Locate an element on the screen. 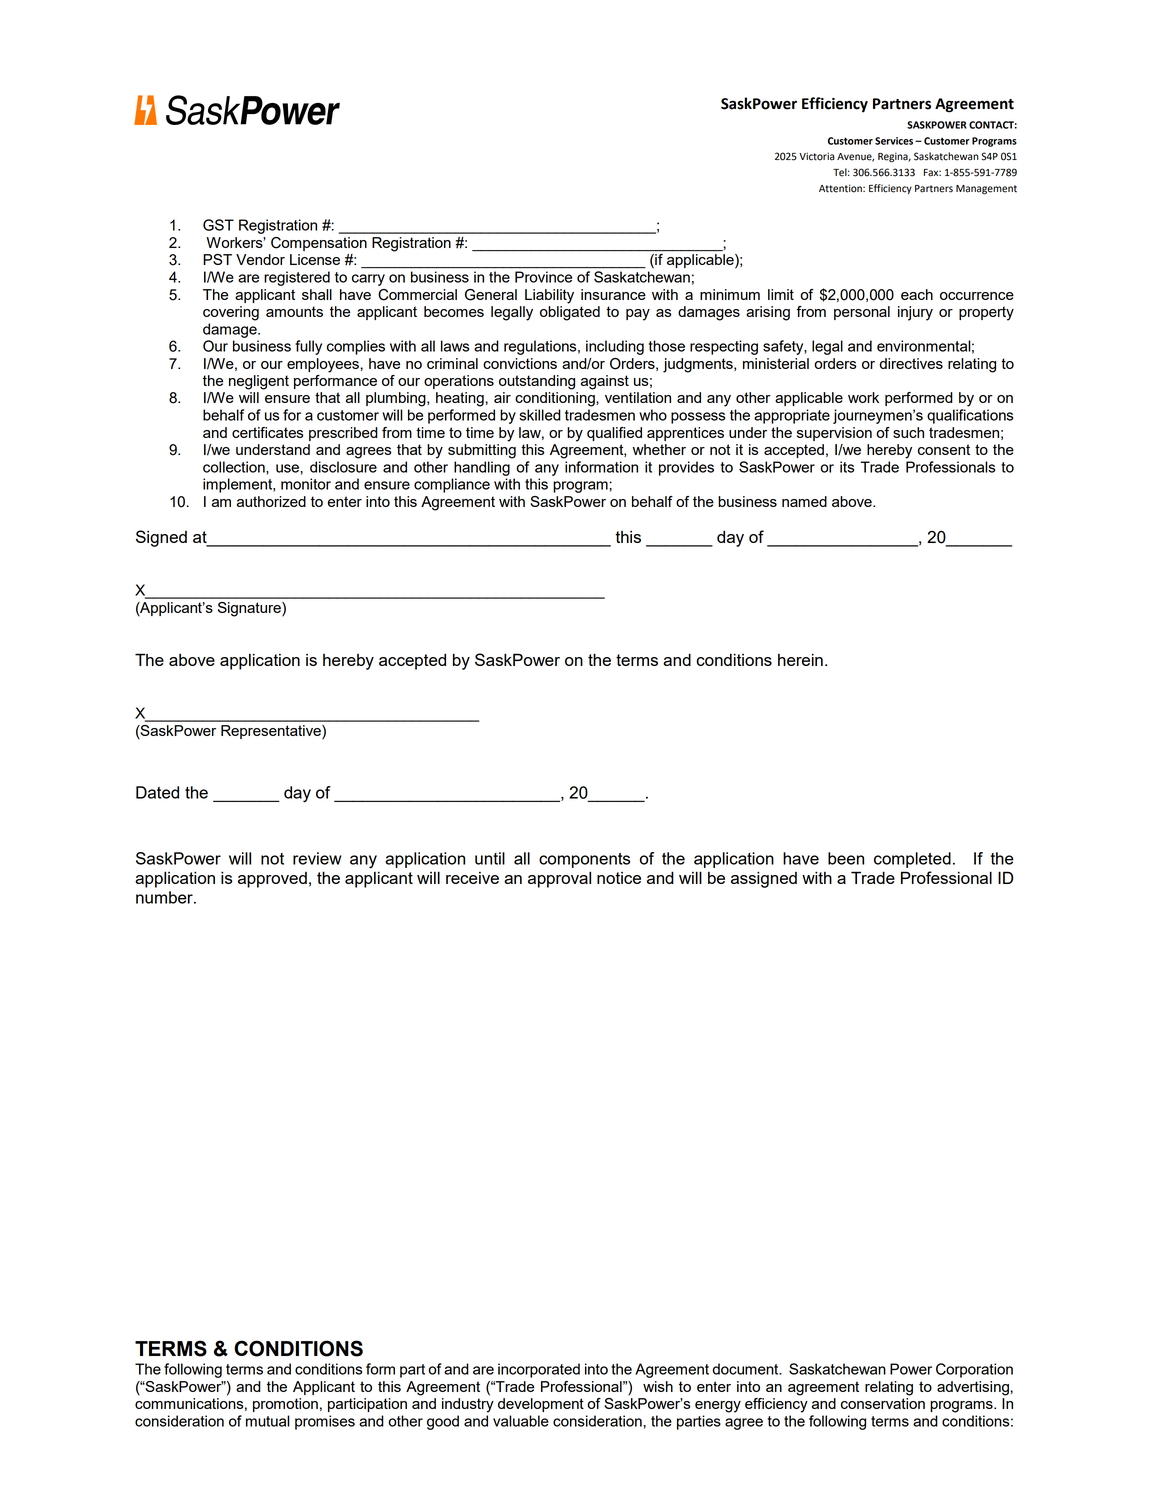 This screenshot has height=1487, width=1149. named is located at coordinates (804, 501).
